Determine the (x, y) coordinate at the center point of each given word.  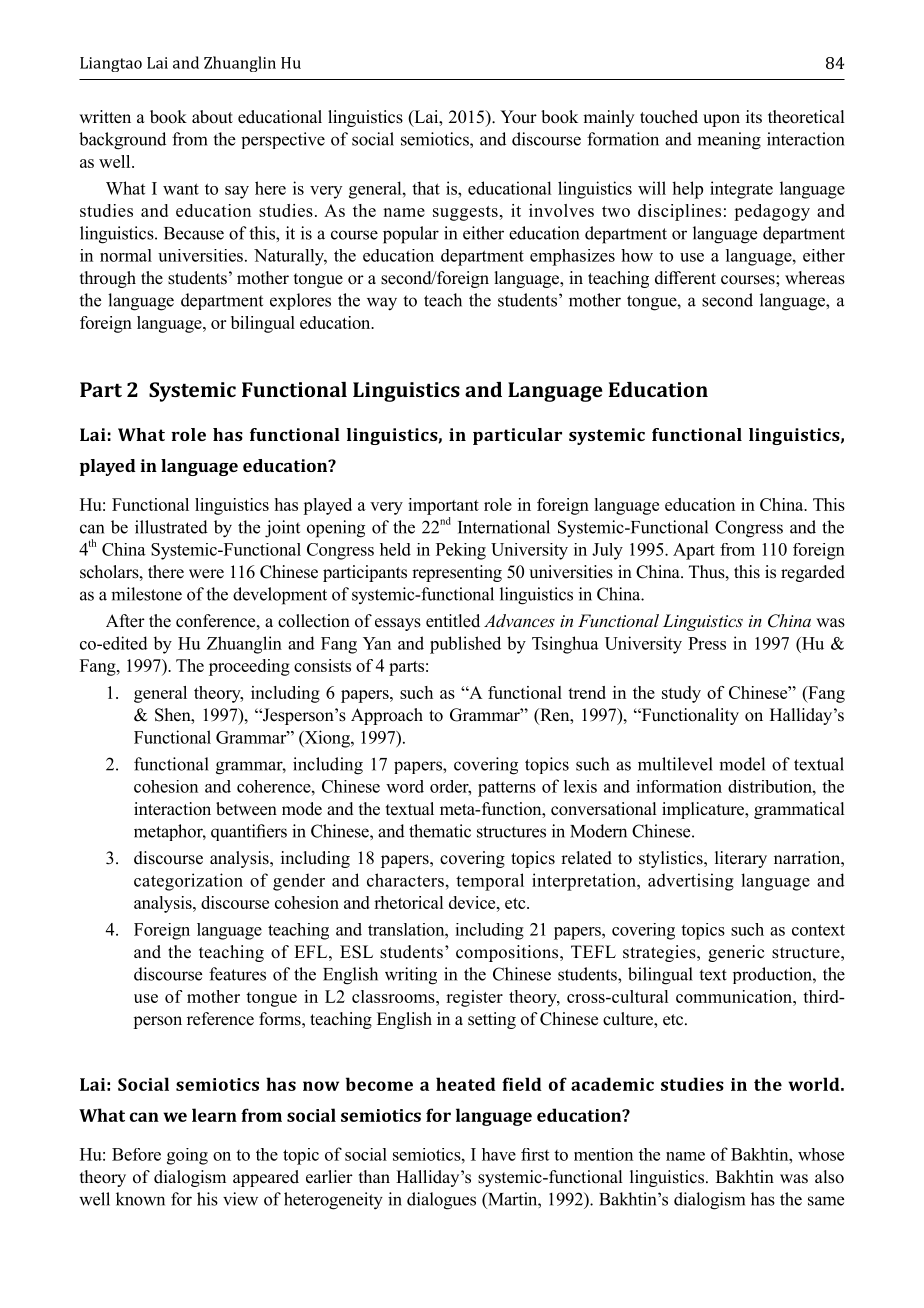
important (443, 506)
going (187, 1156)
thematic (440, 831)
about (212, 117)
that (426, 188)
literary (741, 859)
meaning (729, 141)
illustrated (171, 527)
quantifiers (249, 832)
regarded (813, 573)
